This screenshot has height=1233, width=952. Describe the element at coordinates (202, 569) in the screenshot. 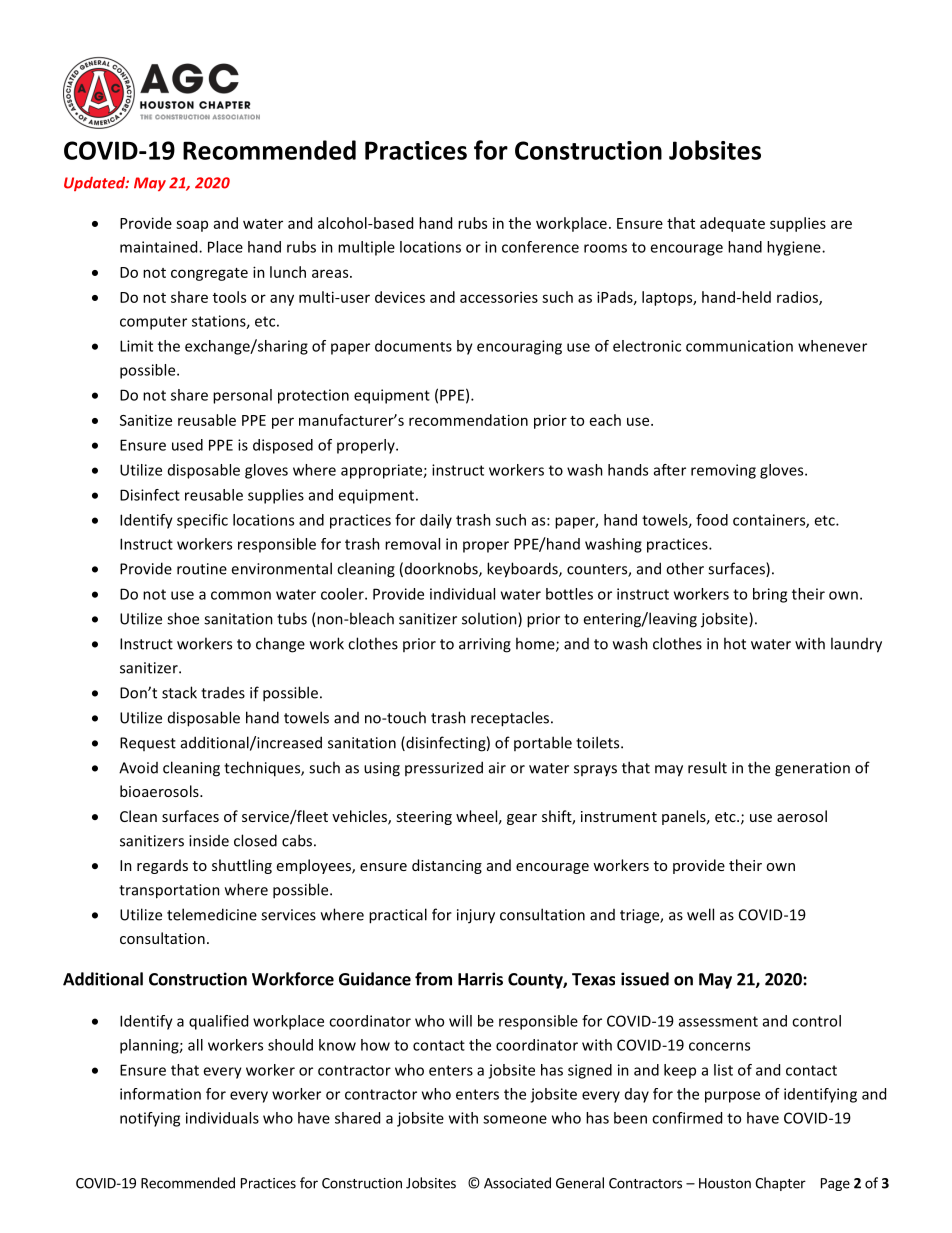

I see `routine` at that location.
